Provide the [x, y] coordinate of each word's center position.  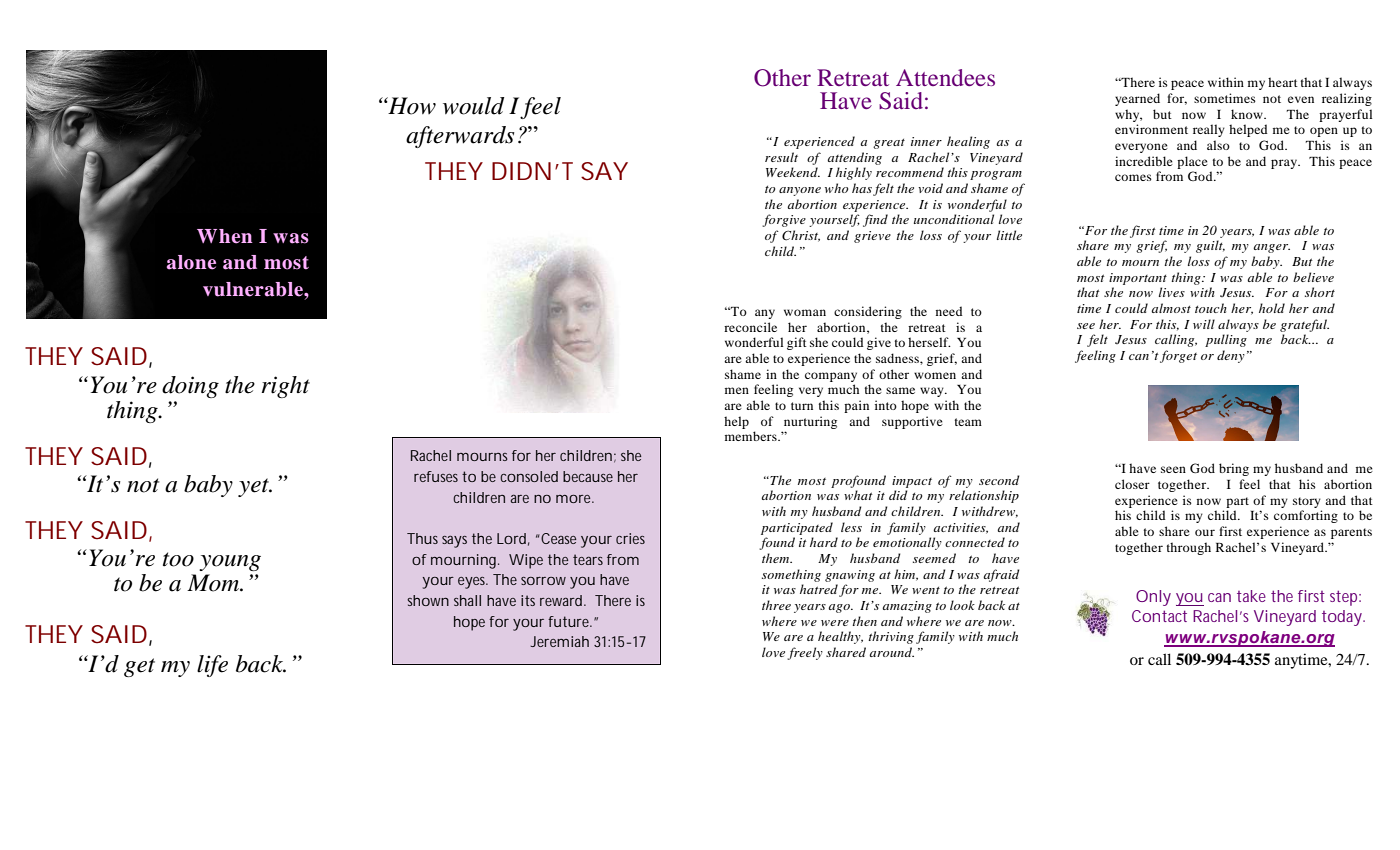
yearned [1137, 99]
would [473, 106]
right [285, 387]
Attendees [945, 77]
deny [1231, 356]
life [212, 666]
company [831, 377]
